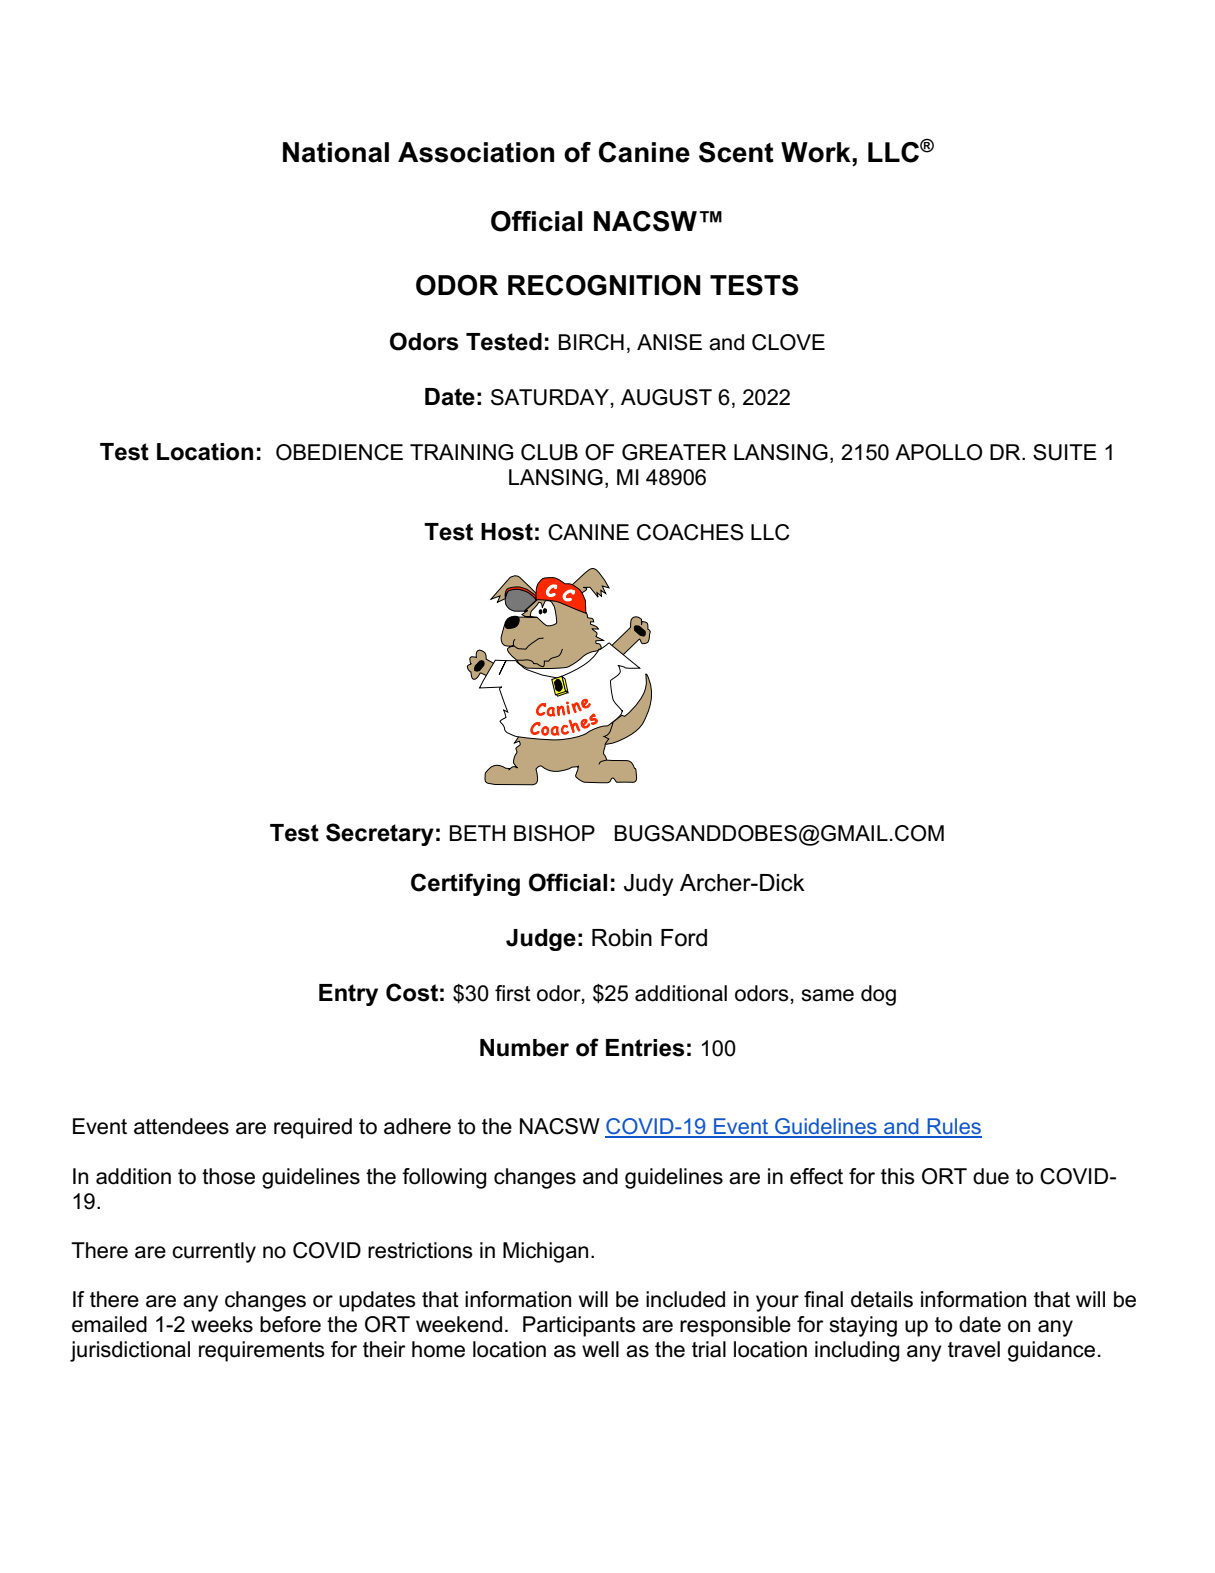 The width and height of the document is (1215, 1573). Describe the element at coordinates (549, 452) in the document. I see `CLUB` at that location.
